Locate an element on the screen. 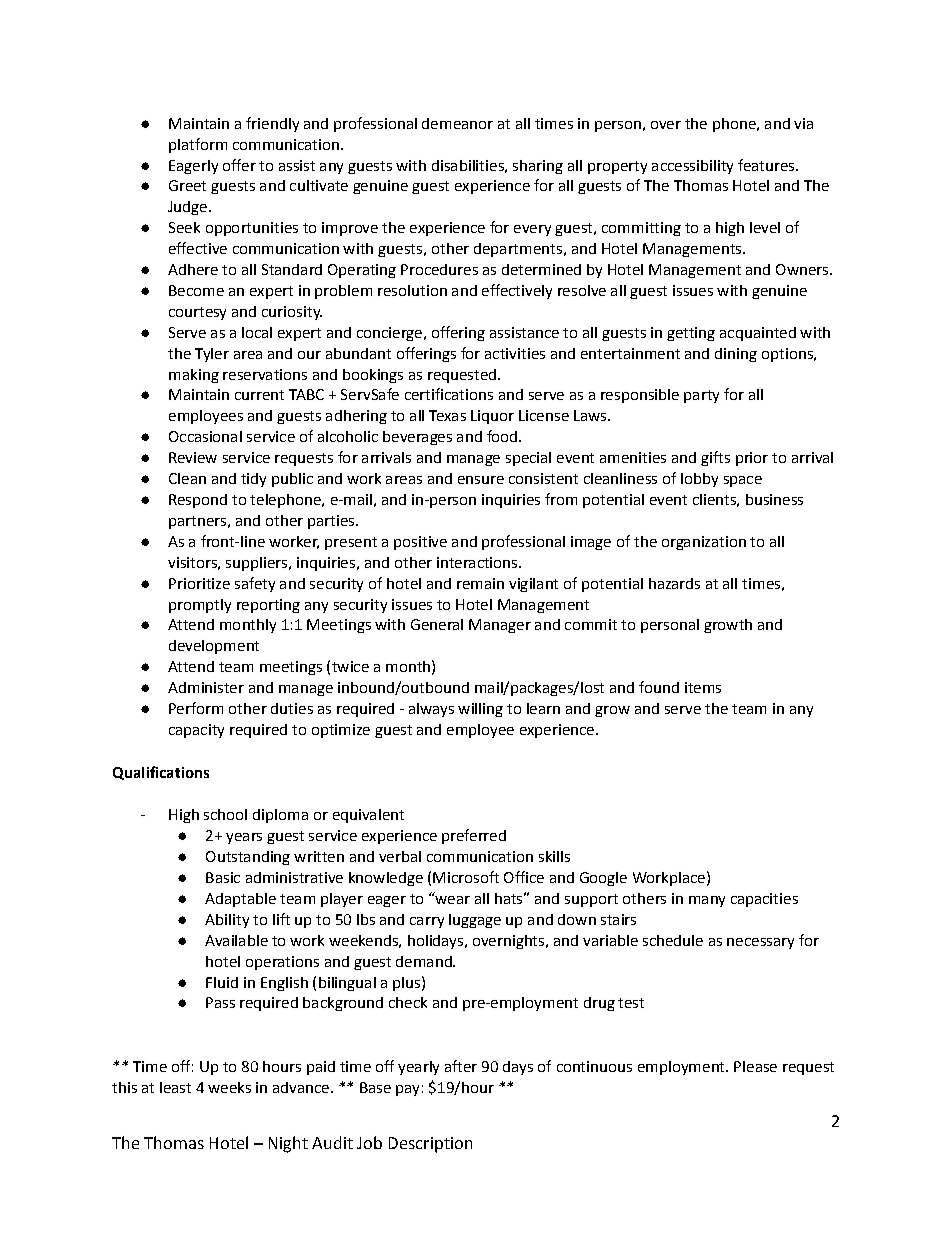  interactions is located at coordinates (478, 562).
